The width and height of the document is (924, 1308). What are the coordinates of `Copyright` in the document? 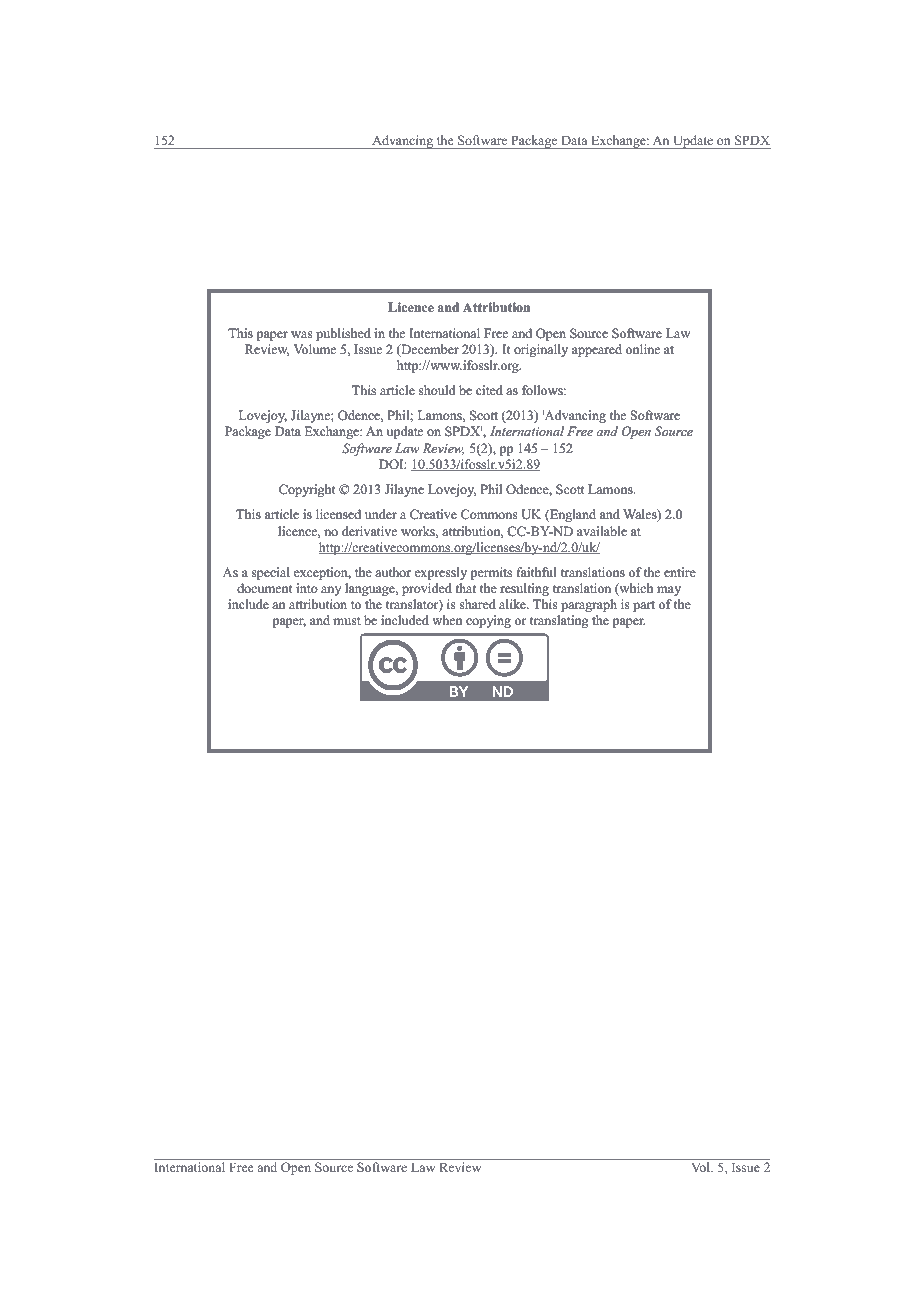 It's located at (307, 490).
